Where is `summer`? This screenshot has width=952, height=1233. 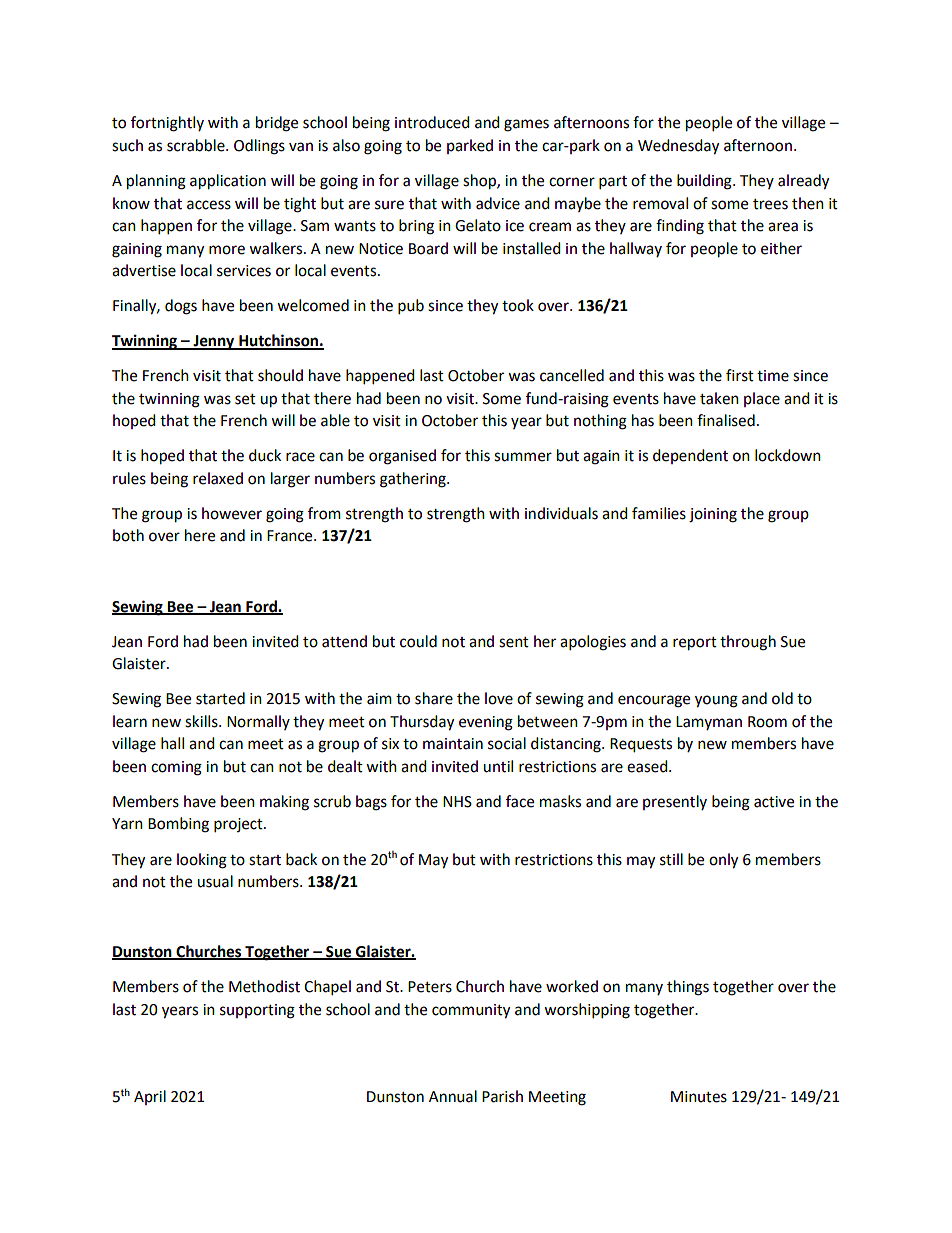
summer is located at coordinates (523, 457).
